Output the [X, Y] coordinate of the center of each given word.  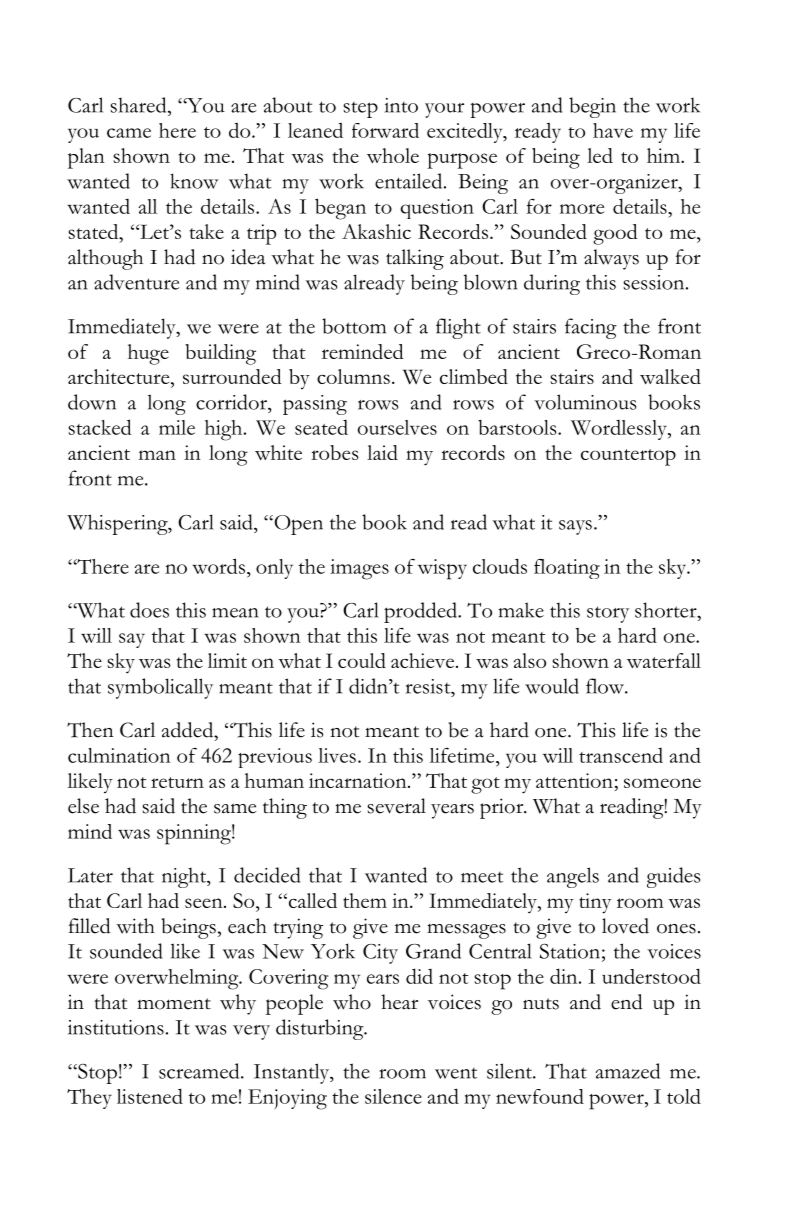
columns [353, 376]
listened [150, 1096]
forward [385, 130]
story [608, 614]
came [129, 133]
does [149, 610]
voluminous [585, 402]
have [613, 130]
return [177, 782]
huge [148, 354]
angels [573, 877]
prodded [422, 612]
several [396, 806]
